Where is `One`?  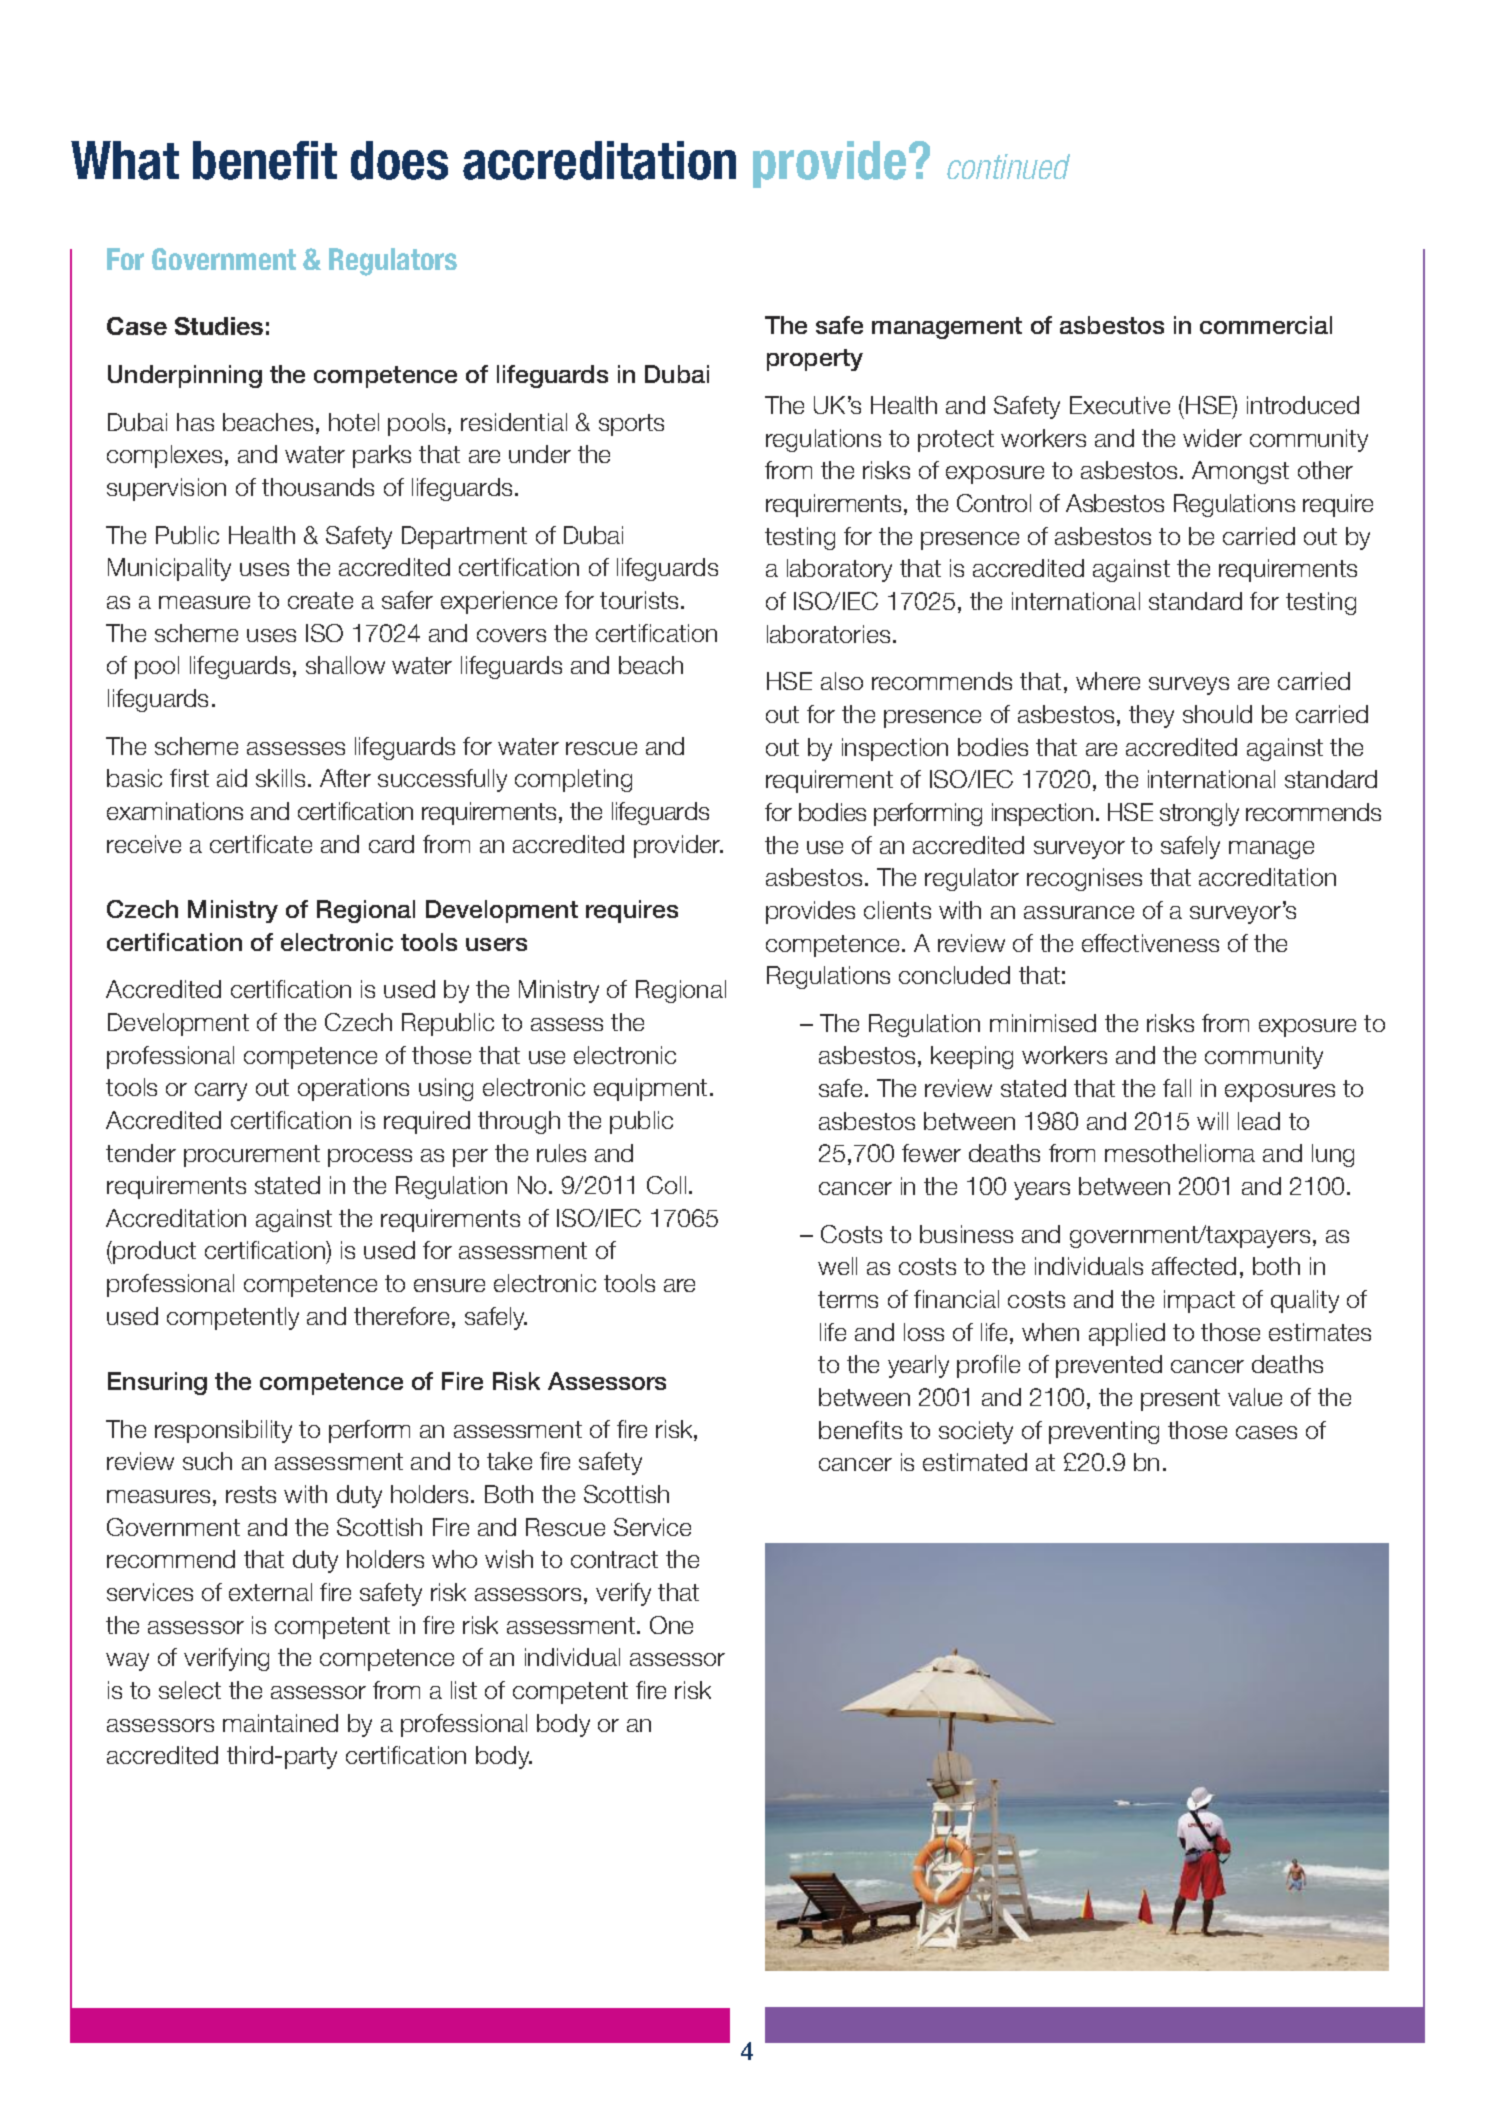
One is located at coordinates (671, 1625).
